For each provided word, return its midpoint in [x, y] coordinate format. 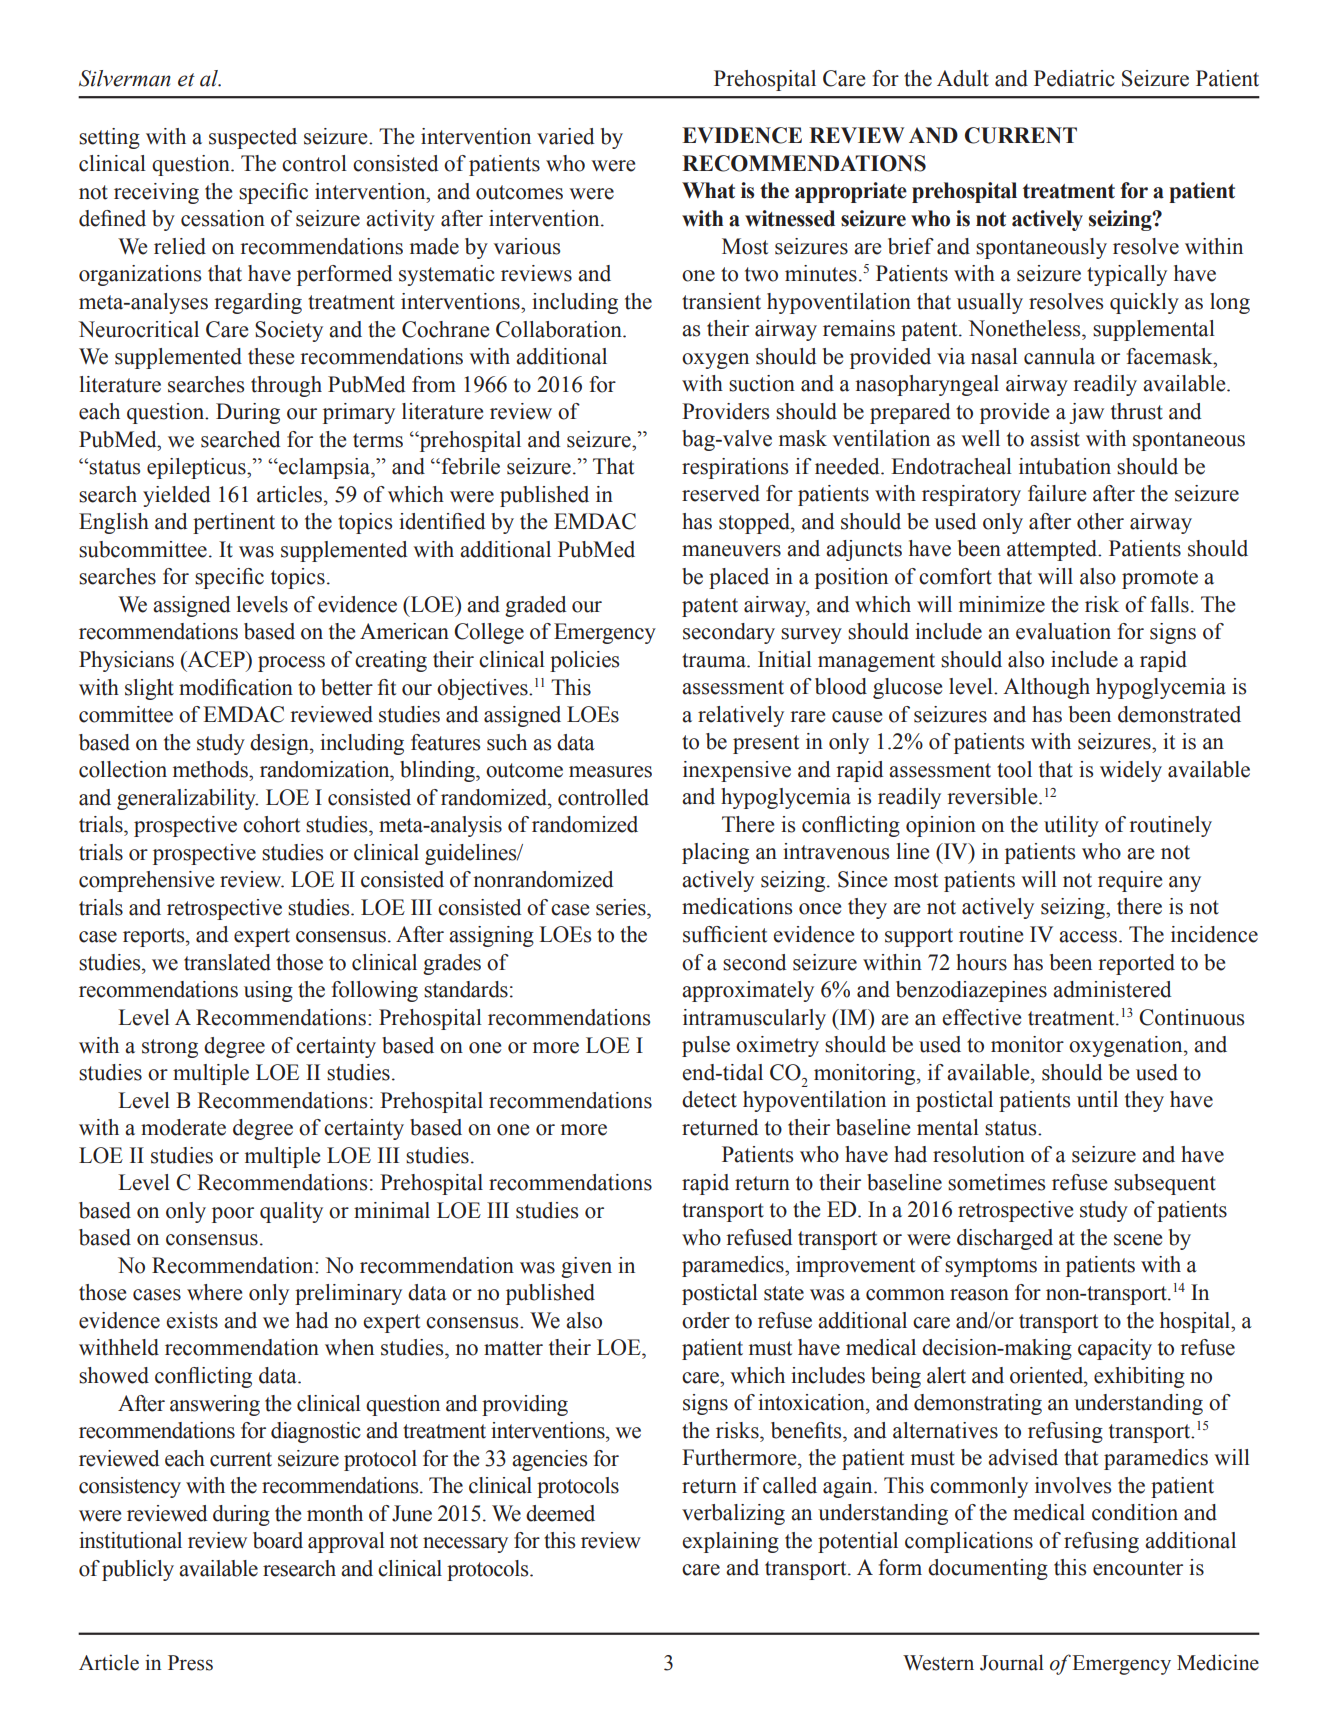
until [1097, 1099]
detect [709, 1099]
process [291, 664]
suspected [253, 138]
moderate [183, 1127]
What [708, 190]
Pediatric [1074, 78]
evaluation [1063, 631]
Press [190, 1663]
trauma [715, 660]
